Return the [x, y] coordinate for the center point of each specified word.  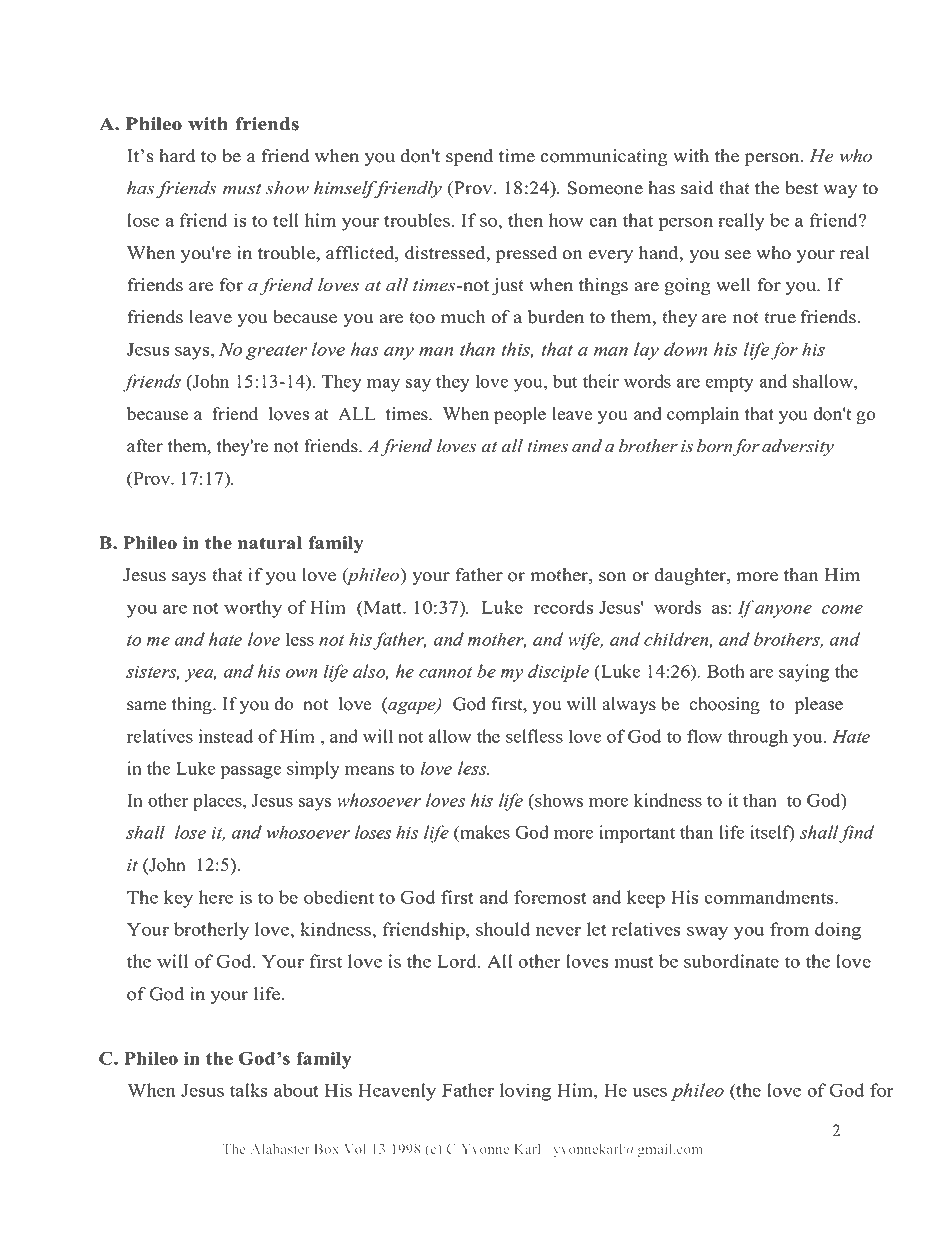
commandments [770, 897]
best [801, 188]
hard [177, 156]
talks [249, 1090]
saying [804, 673]
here [216, 897]
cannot [445, 672]
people [520, 415]
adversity [798, 447]
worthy [253, 609]
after [145, 446]
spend [469, 157]
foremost [550, 897]
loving [525, 1092]
